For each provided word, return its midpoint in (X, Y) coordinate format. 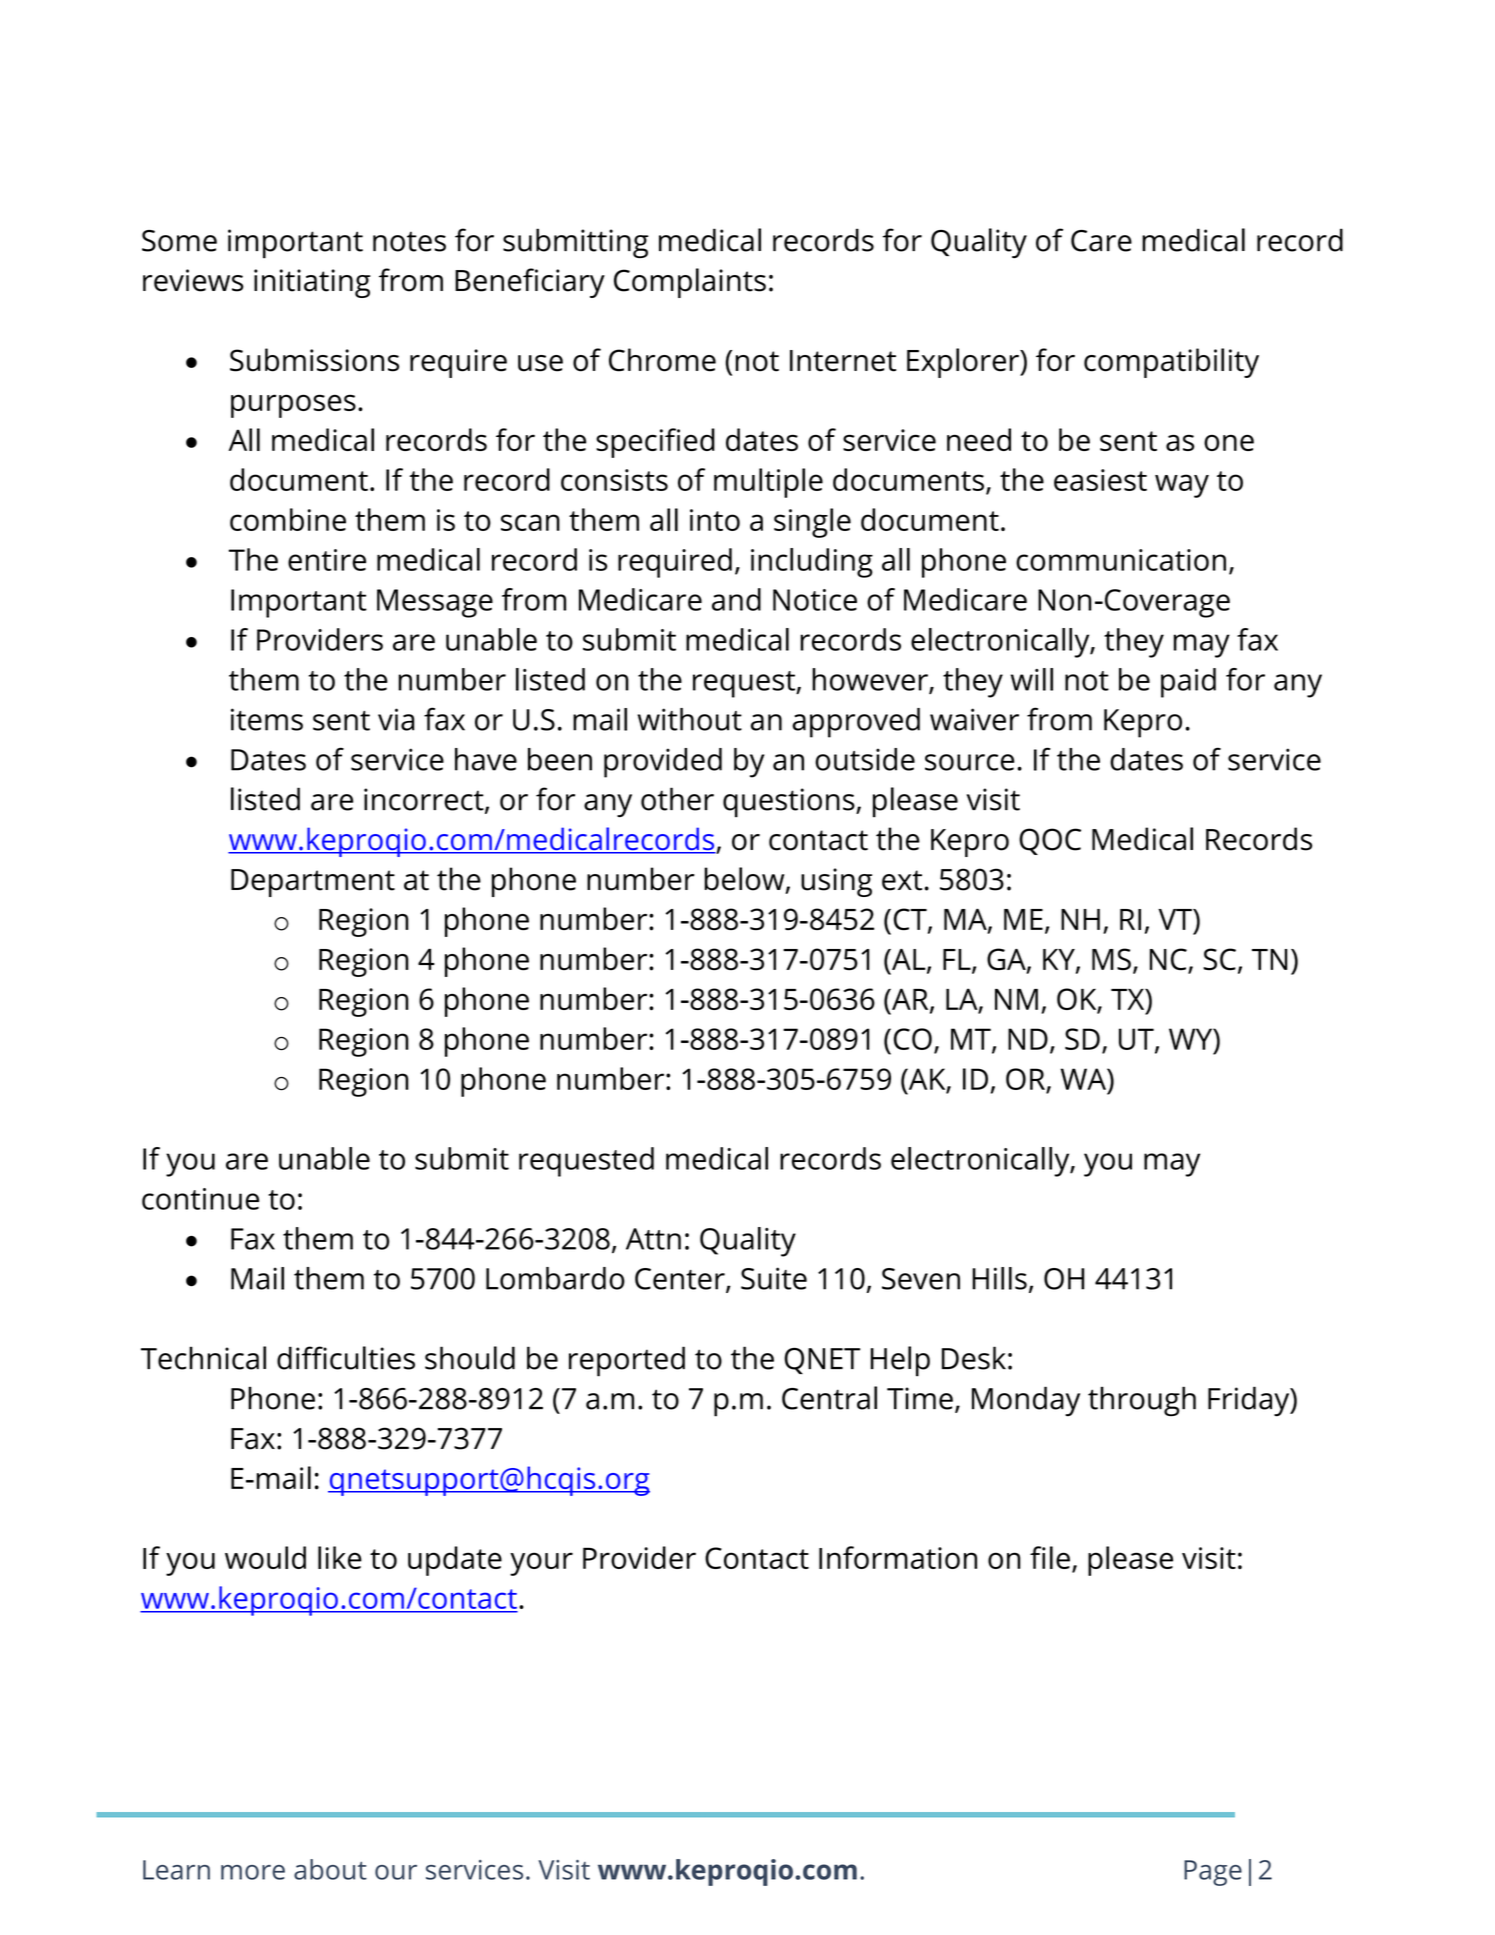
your (541, 1564)
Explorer (964, 363)
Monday (1026, 1401)
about (330, 1869)
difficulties (346, 1358)
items (267, 719)
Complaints (690, 283)
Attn (653, 1239)
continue (200, 1199)
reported (627, 1361)
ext (902, 880)
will (1032, 679)
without (690, 719)
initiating (312, 283)
